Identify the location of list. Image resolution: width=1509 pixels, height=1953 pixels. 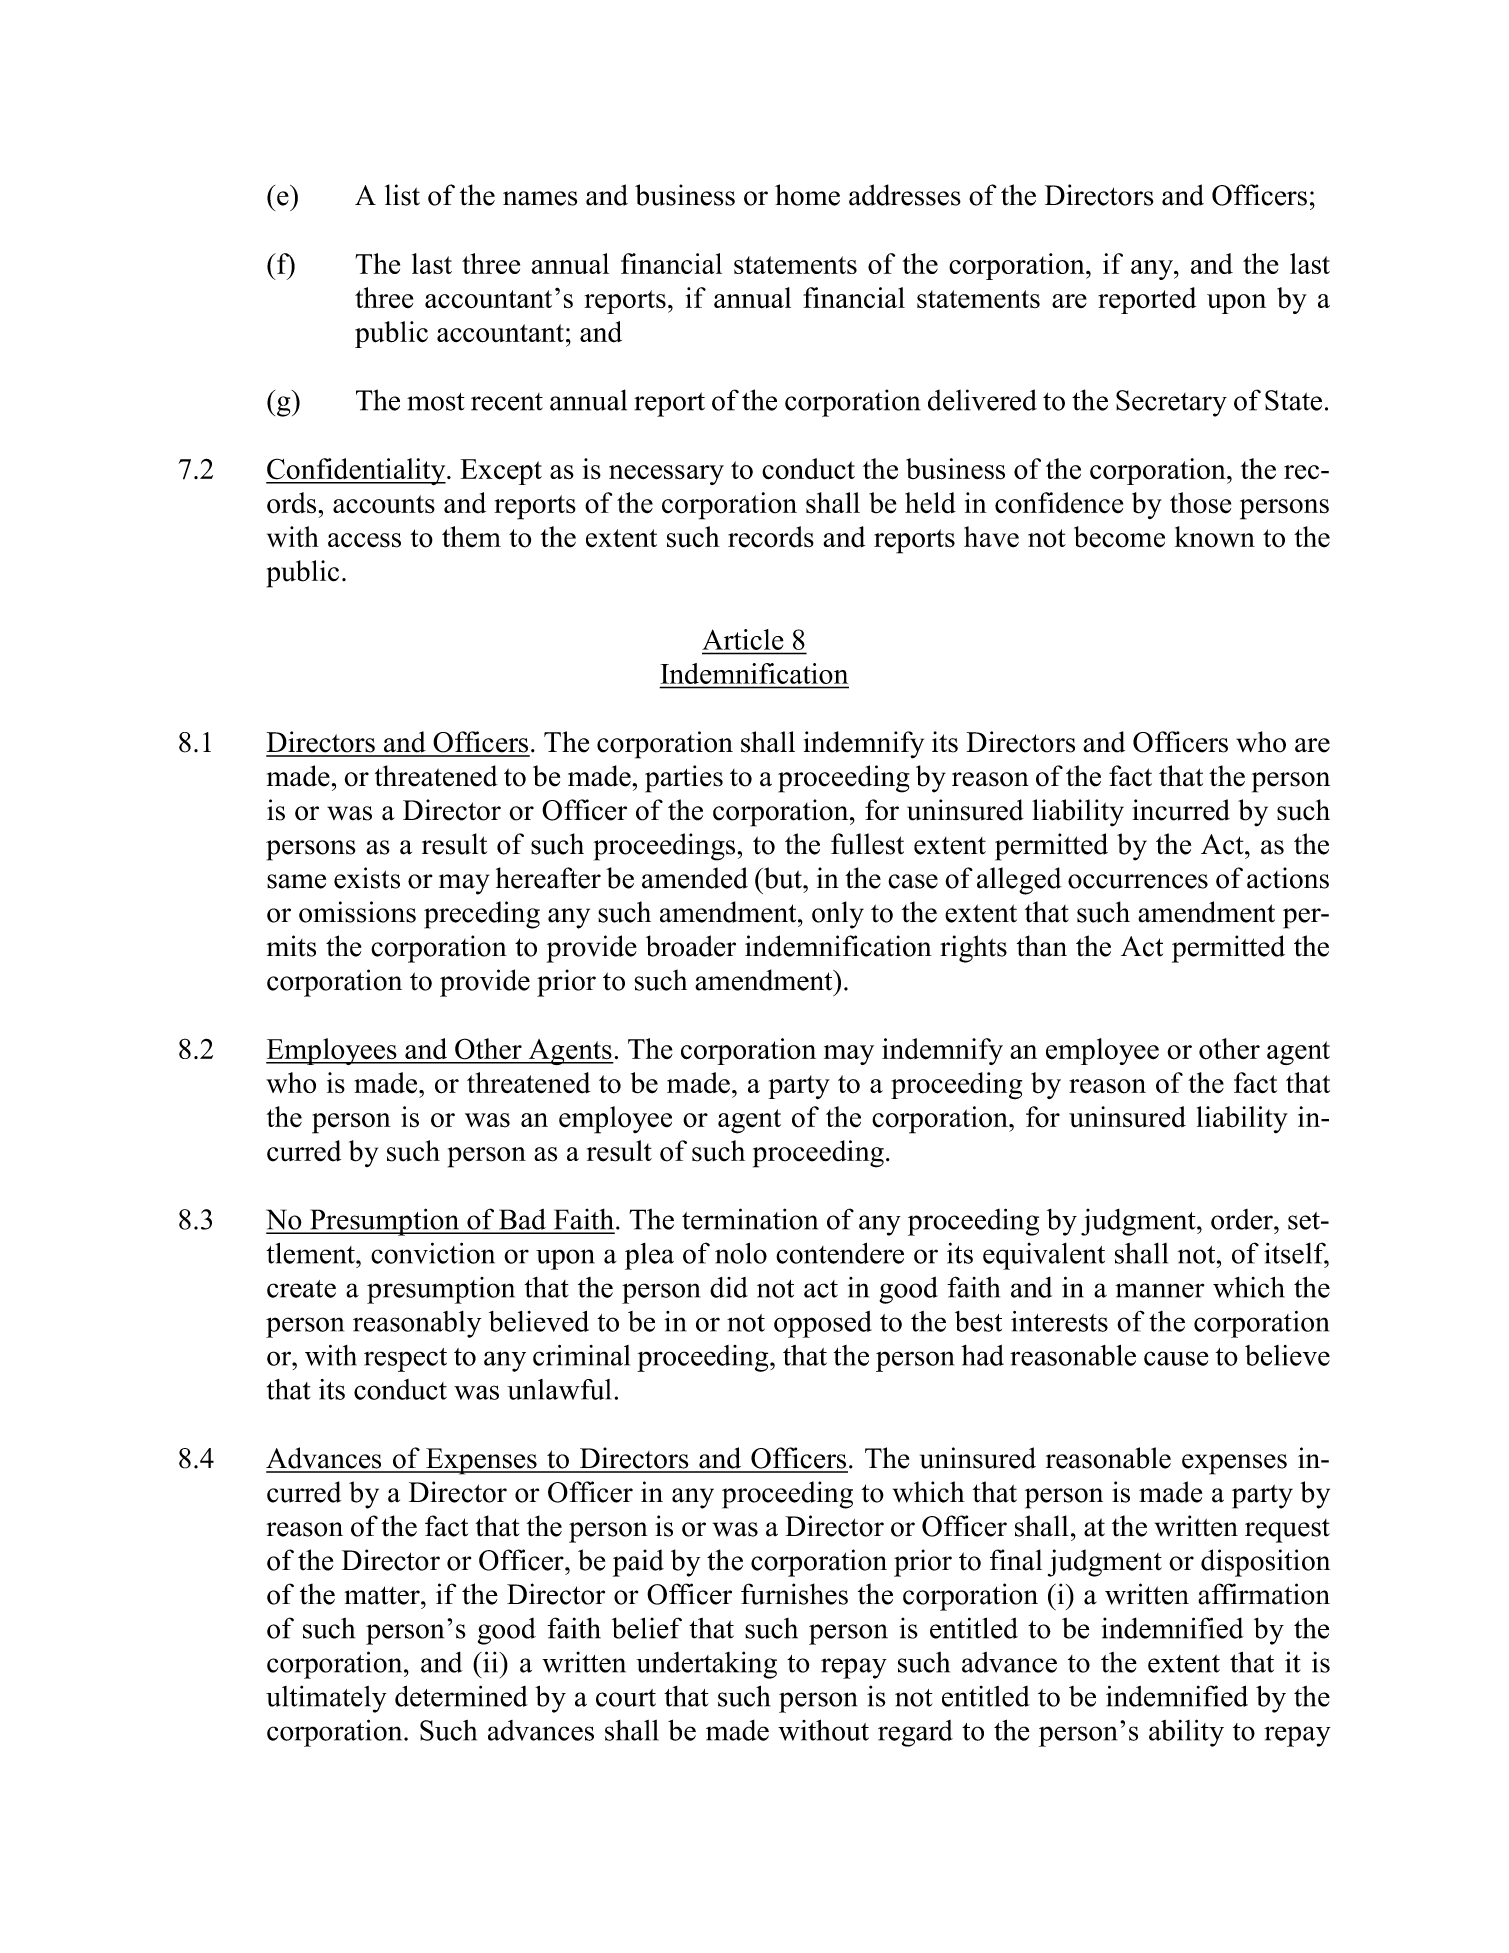
(402, 195).
